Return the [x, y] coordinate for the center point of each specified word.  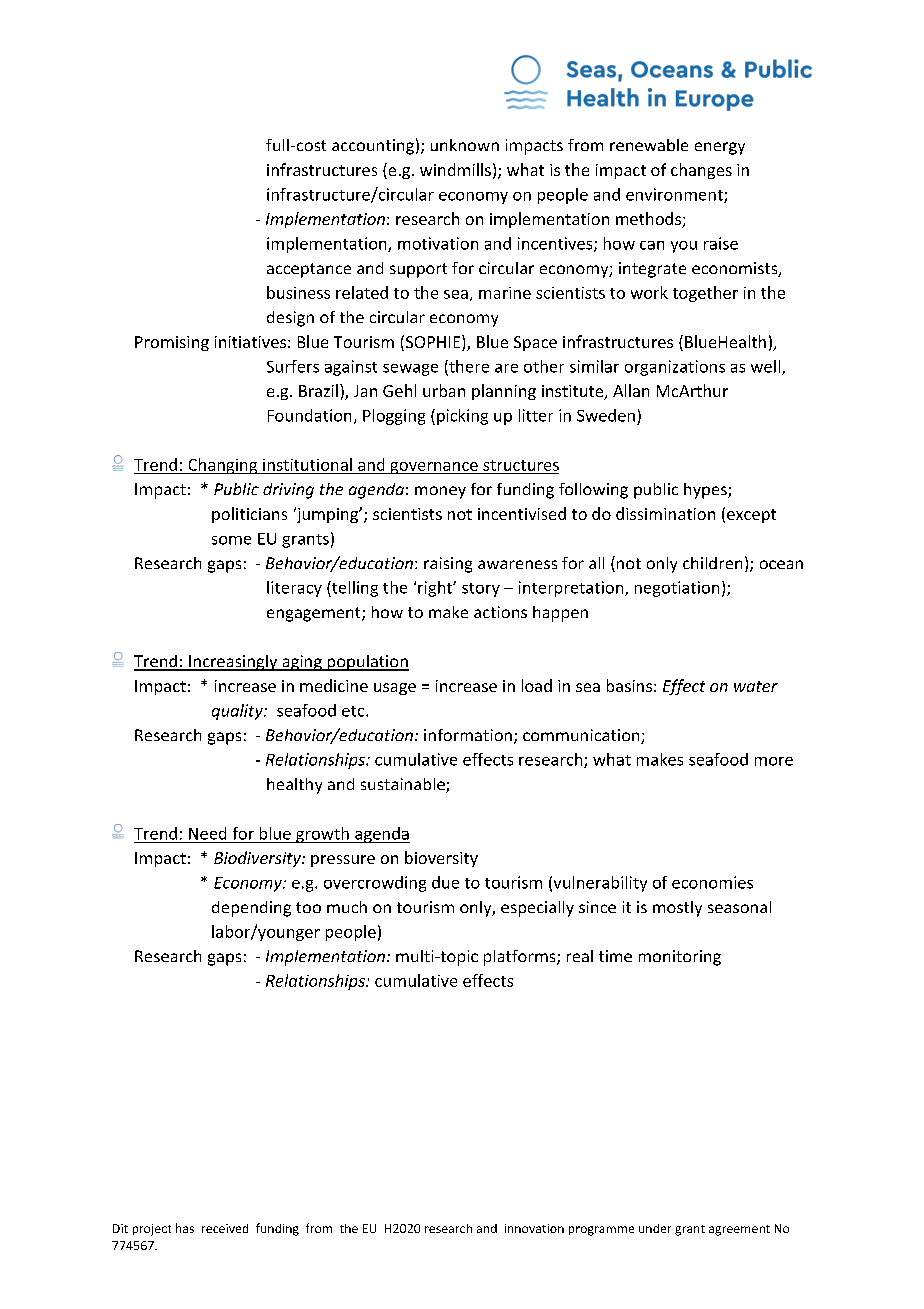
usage [395, 689]
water [756, 686]
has [185, 1228]
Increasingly [233, 663]
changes [701, 171]
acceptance [309, 270]
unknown [465, 145]
